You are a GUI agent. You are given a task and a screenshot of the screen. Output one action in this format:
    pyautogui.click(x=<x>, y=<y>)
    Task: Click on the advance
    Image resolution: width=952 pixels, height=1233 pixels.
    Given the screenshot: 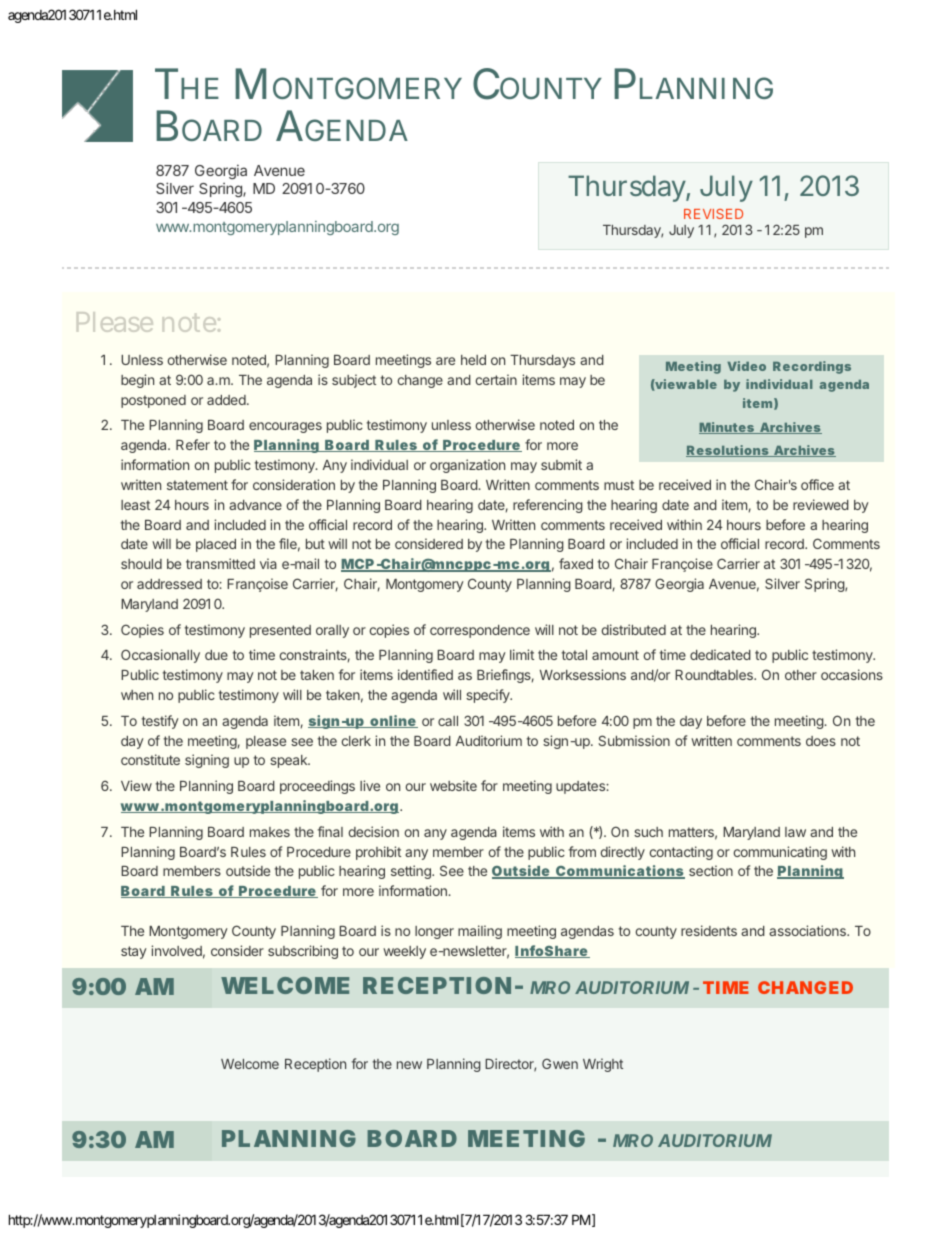 What is the action you would take?
    pyautogui.click(x=255, y=505)
